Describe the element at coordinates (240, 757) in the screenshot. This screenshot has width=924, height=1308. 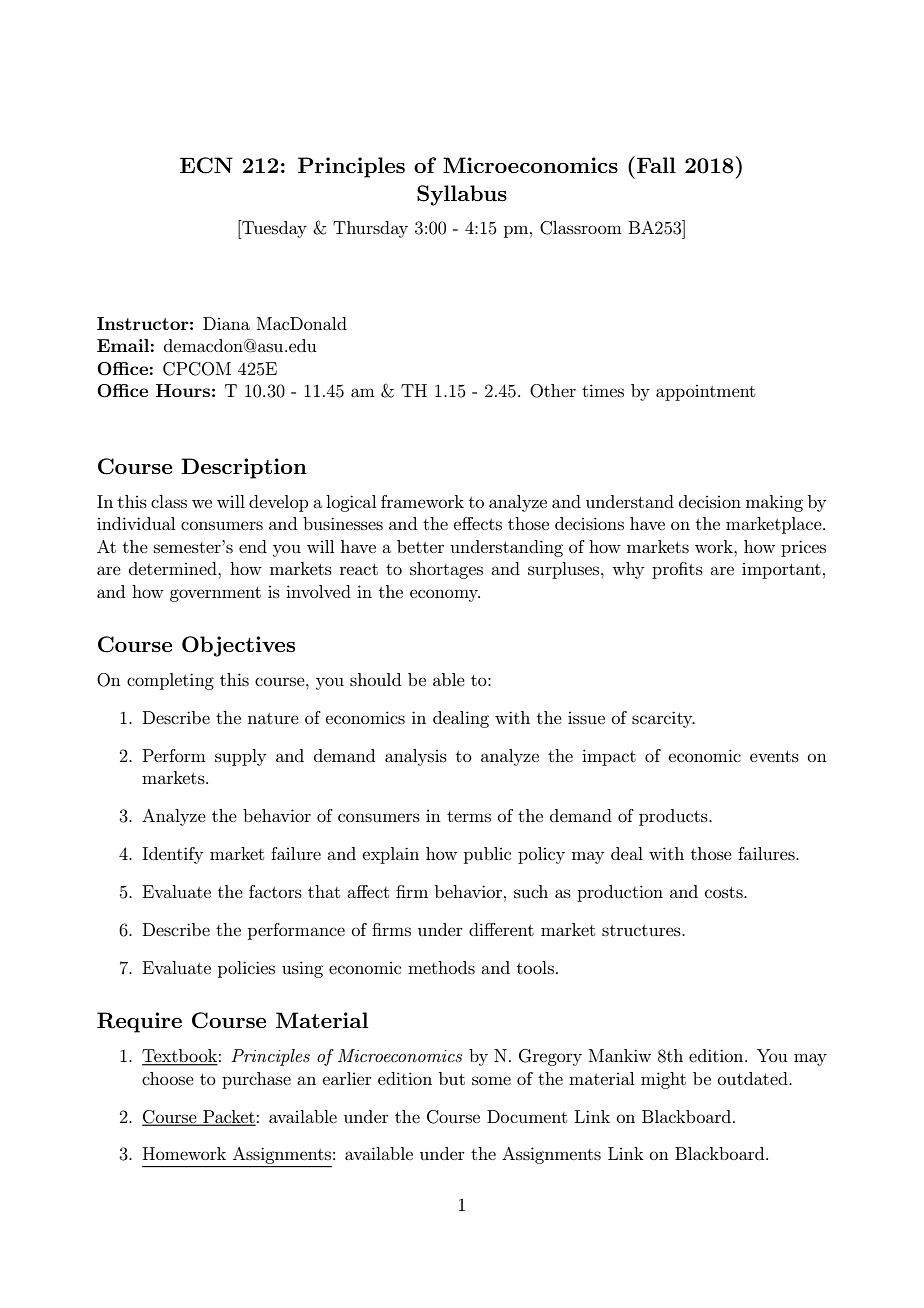
I see `supply` at that location.
